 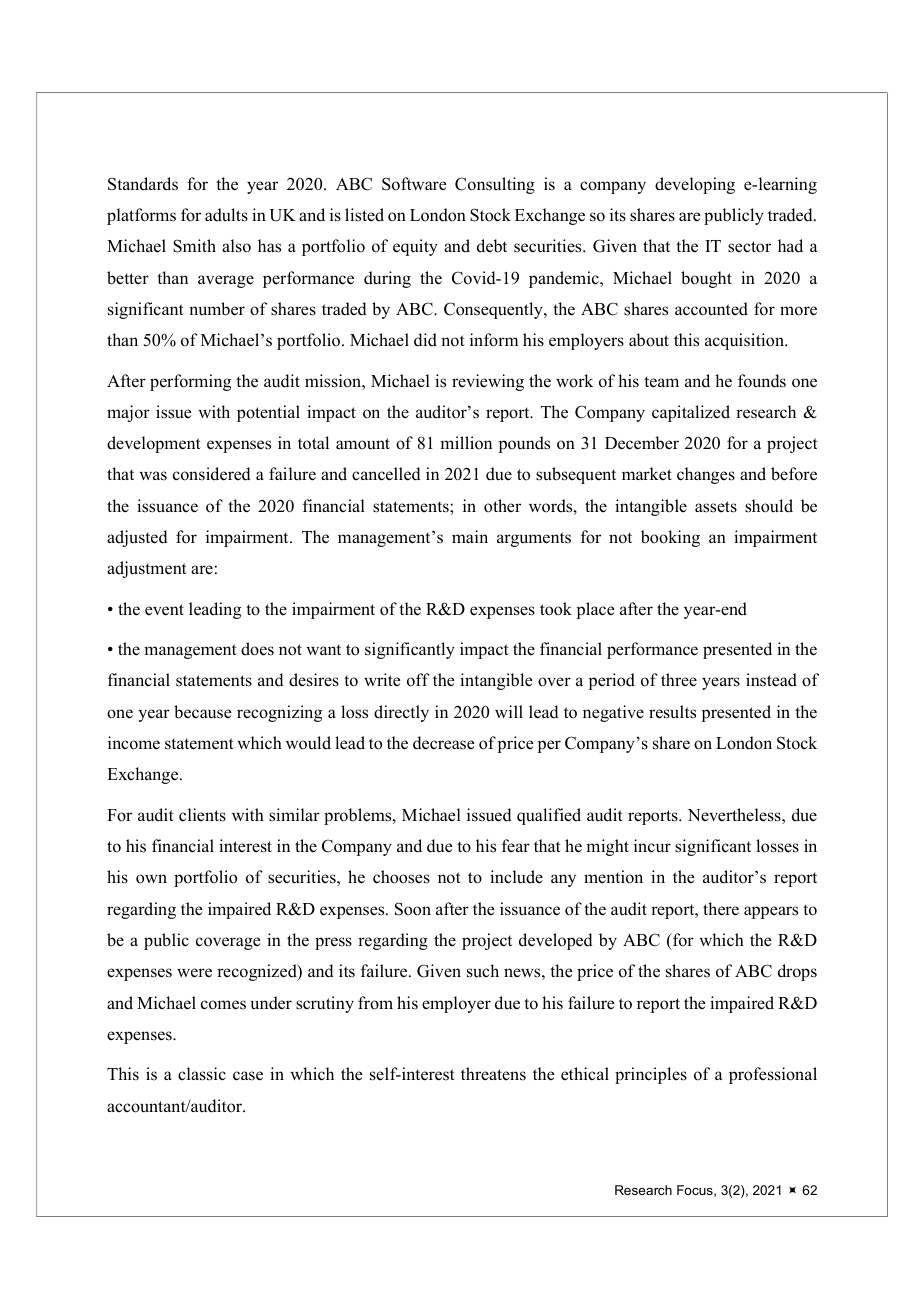 What do you see at coordinates (488, 382) in the screenshot?
I see `reviewing` at bounding box center [488, 382].
